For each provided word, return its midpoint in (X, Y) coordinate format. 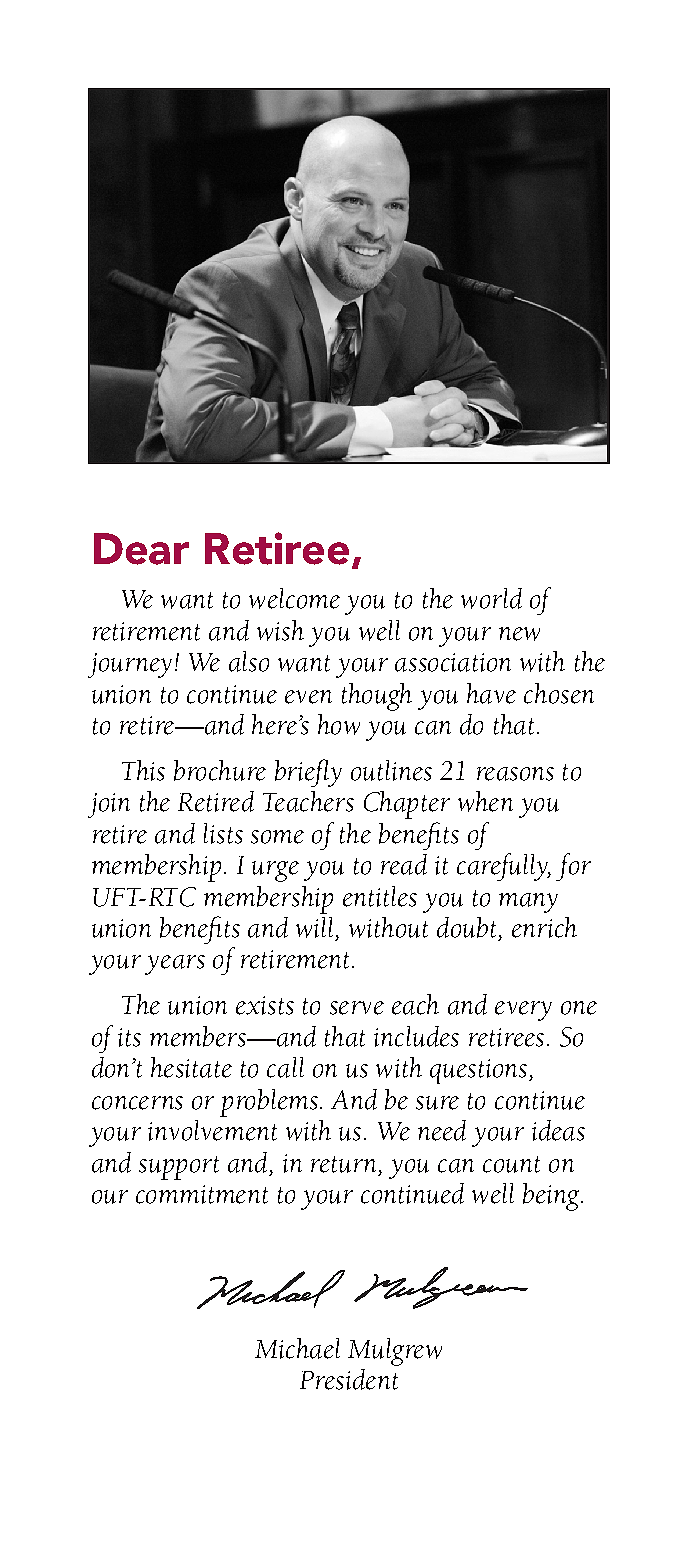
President (349, 1379)
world (491, 598)
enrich (544, 927)
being (551, 1197)
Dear (141, 549)
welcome (294, 598)
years (175, 965)
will (314, 927)
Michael (297, 1348)
